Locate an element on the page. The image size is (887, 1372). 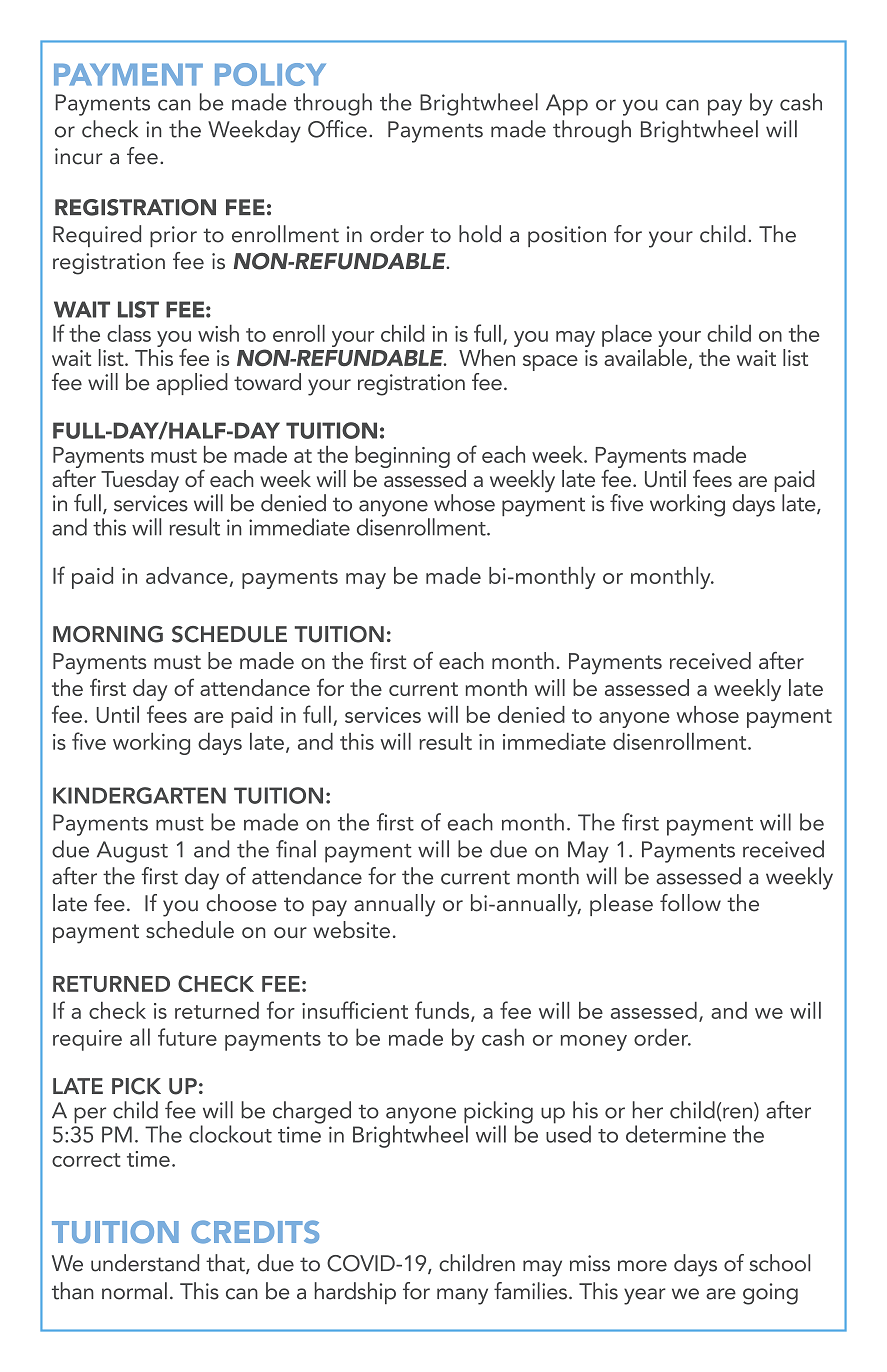
position is located at coordinates (567, 236).
